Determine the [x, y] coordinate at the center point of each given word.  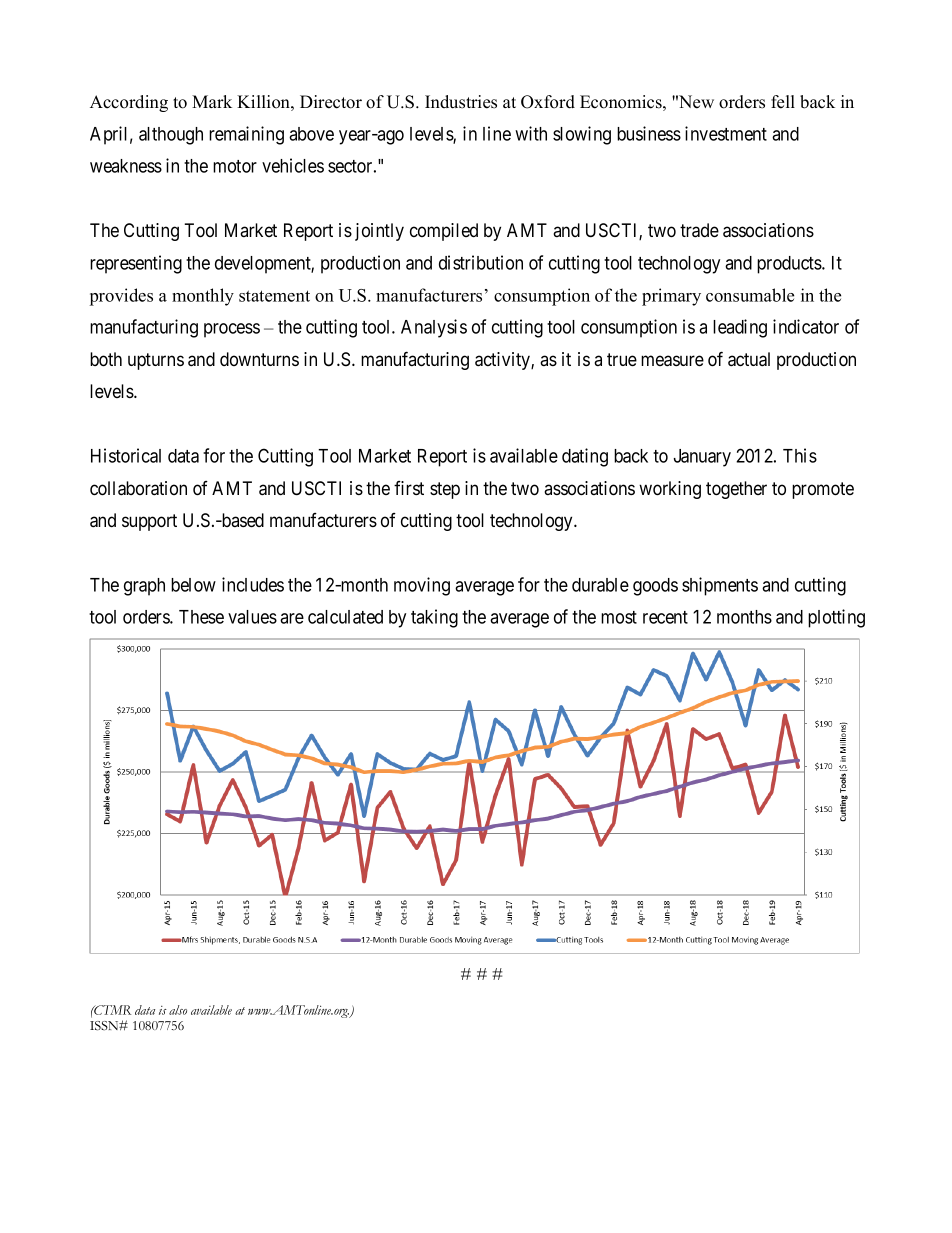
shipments [720, 586]
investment [726, 133]
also [178, 1010]
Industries [461, 102]
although [171, 136]
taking [434, 618]
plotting [836, 618]
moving [422, 586]
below [193, 585]
